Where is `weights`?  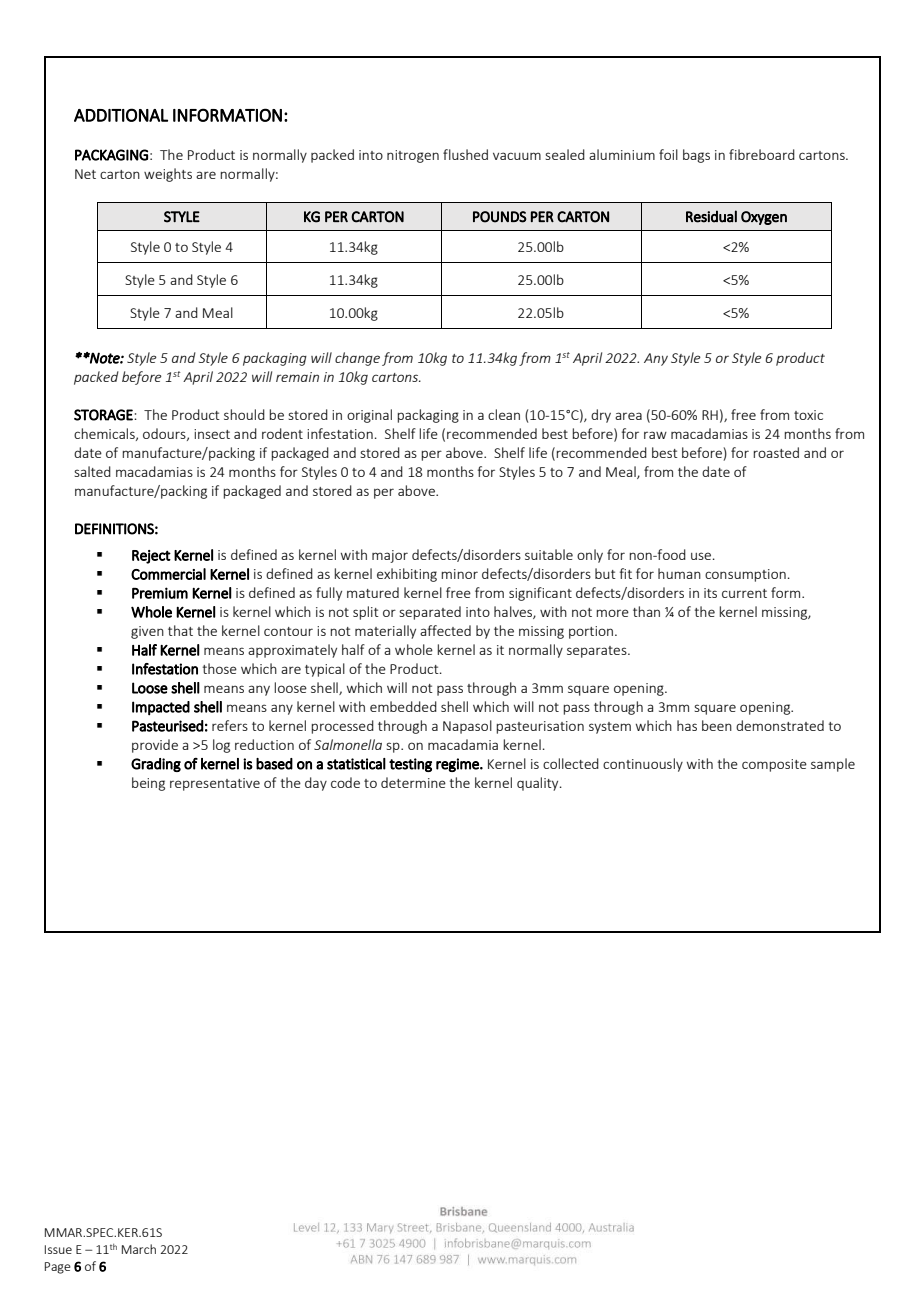
weights is located at coordinates (168, 175).
